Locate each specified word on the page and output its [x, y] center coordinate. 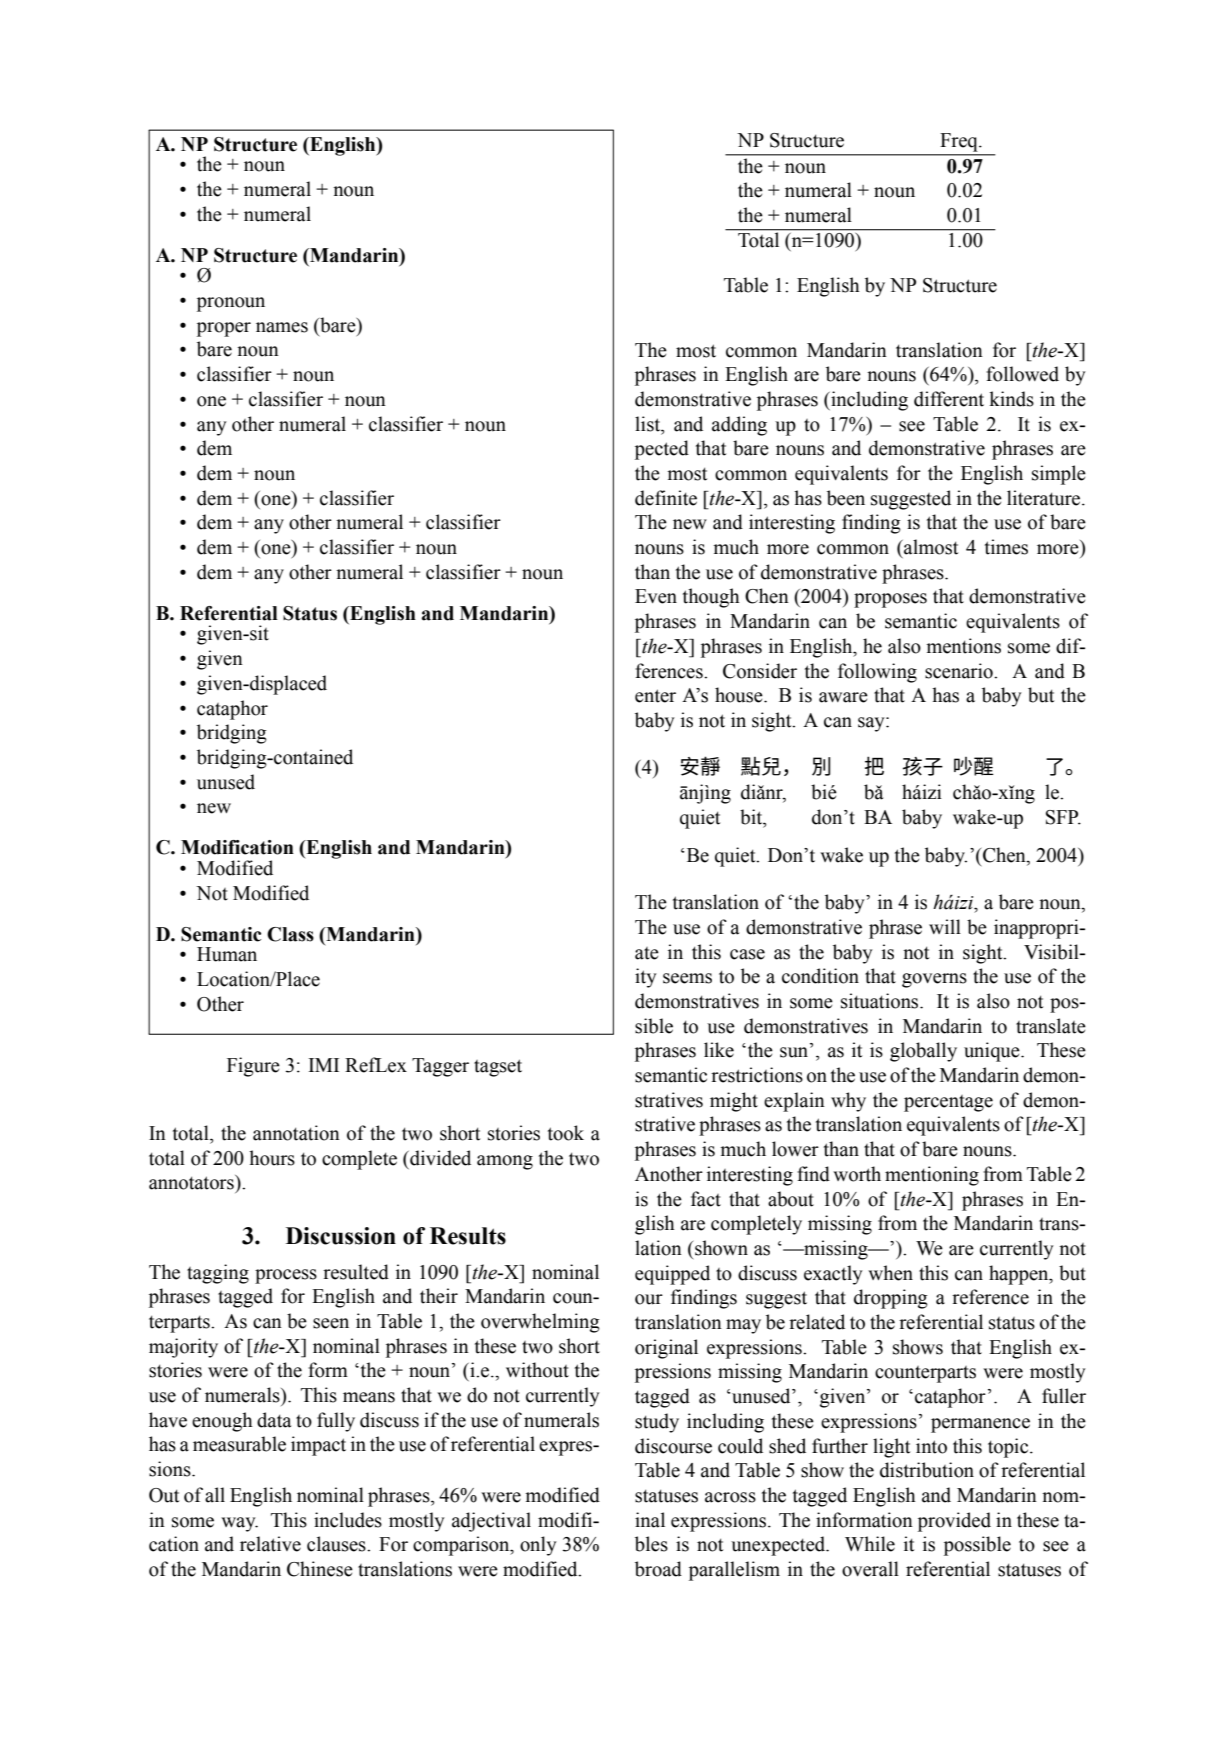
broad [658, 1569]
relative [270, 1544]
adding [739, 426]
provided [954, 1522]
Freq [960, 142]
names [282, 327]
